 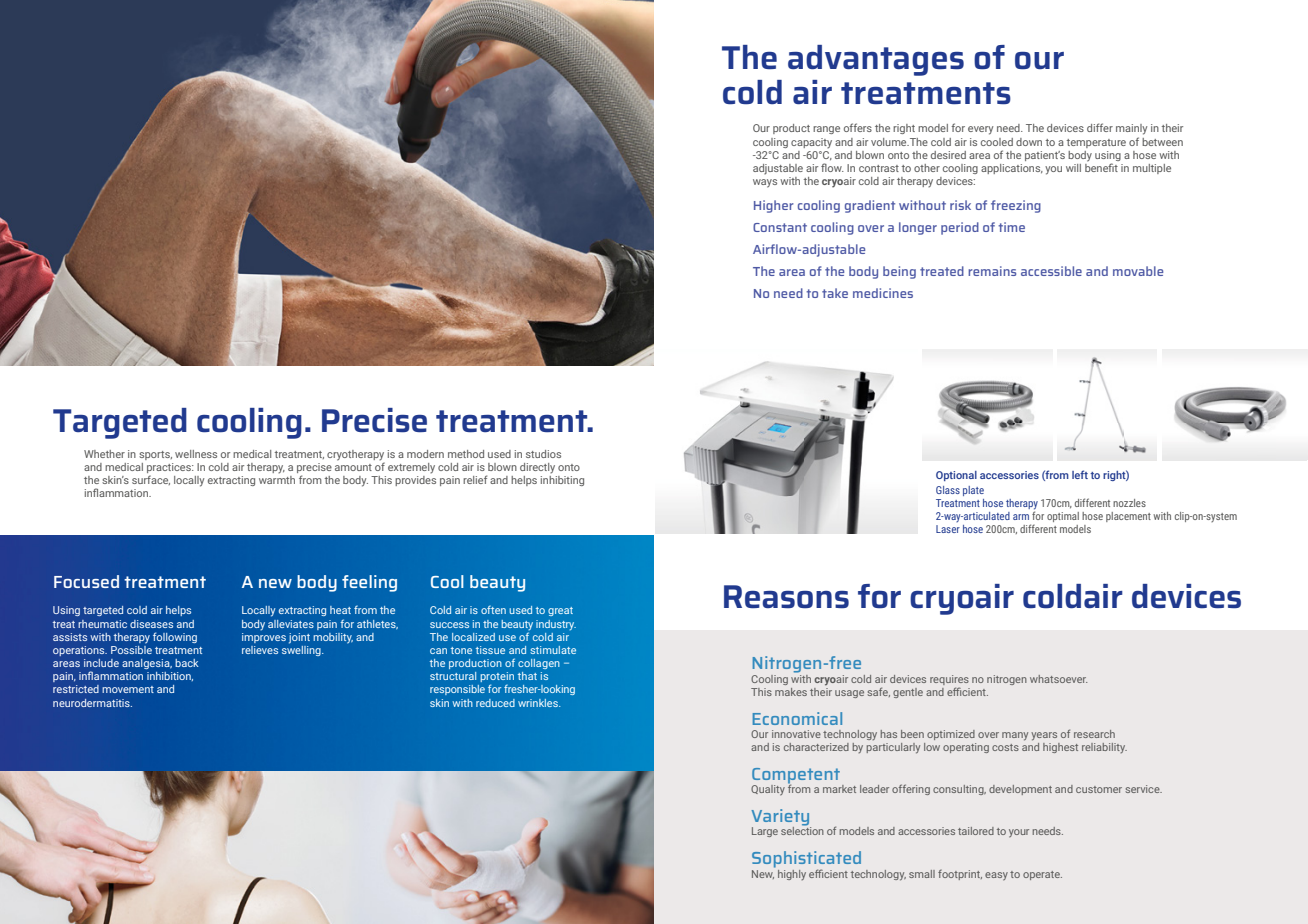 I want to click on back, so click(x=187, y=663).
